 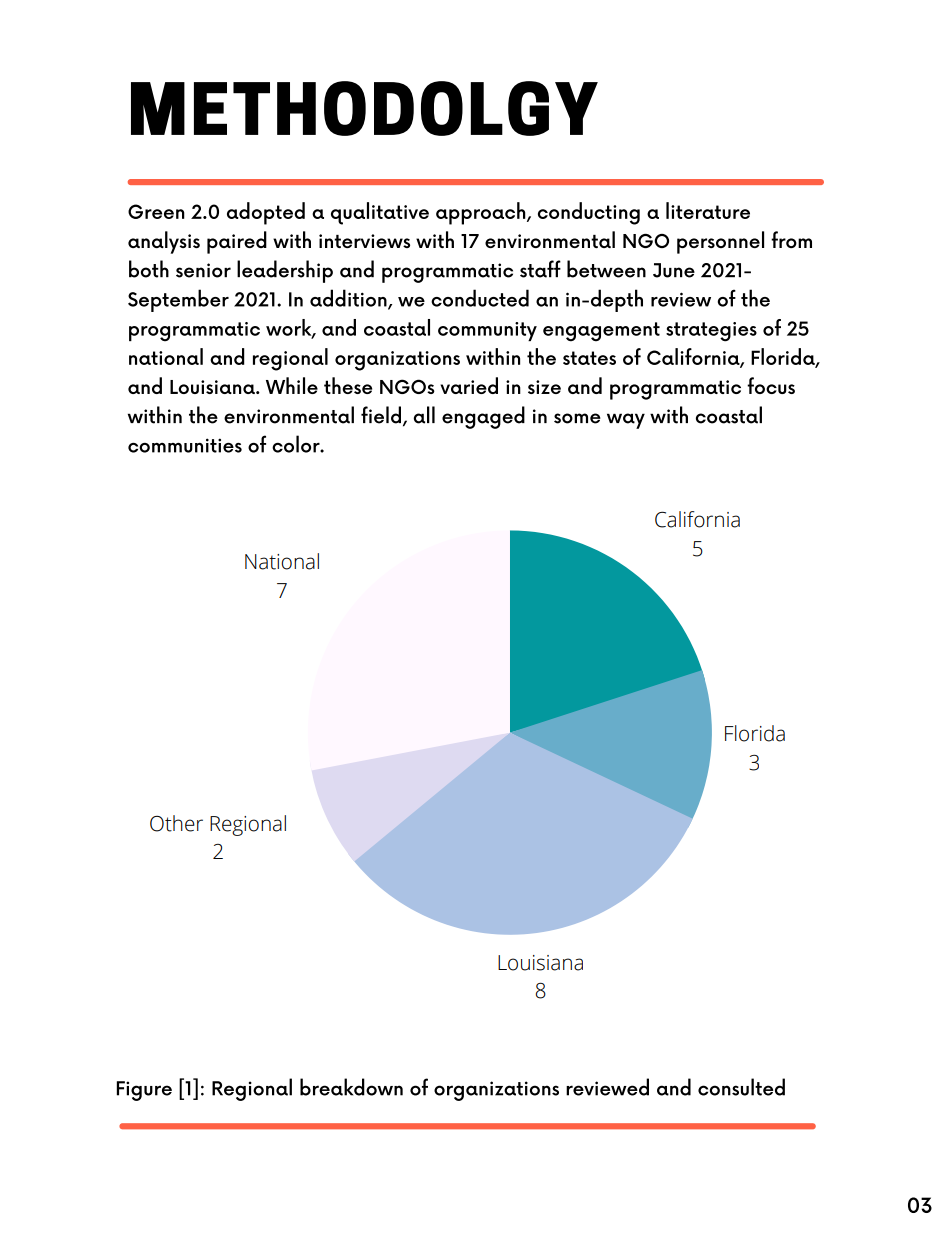 I want to click on all, so click(x=424, y=415).
